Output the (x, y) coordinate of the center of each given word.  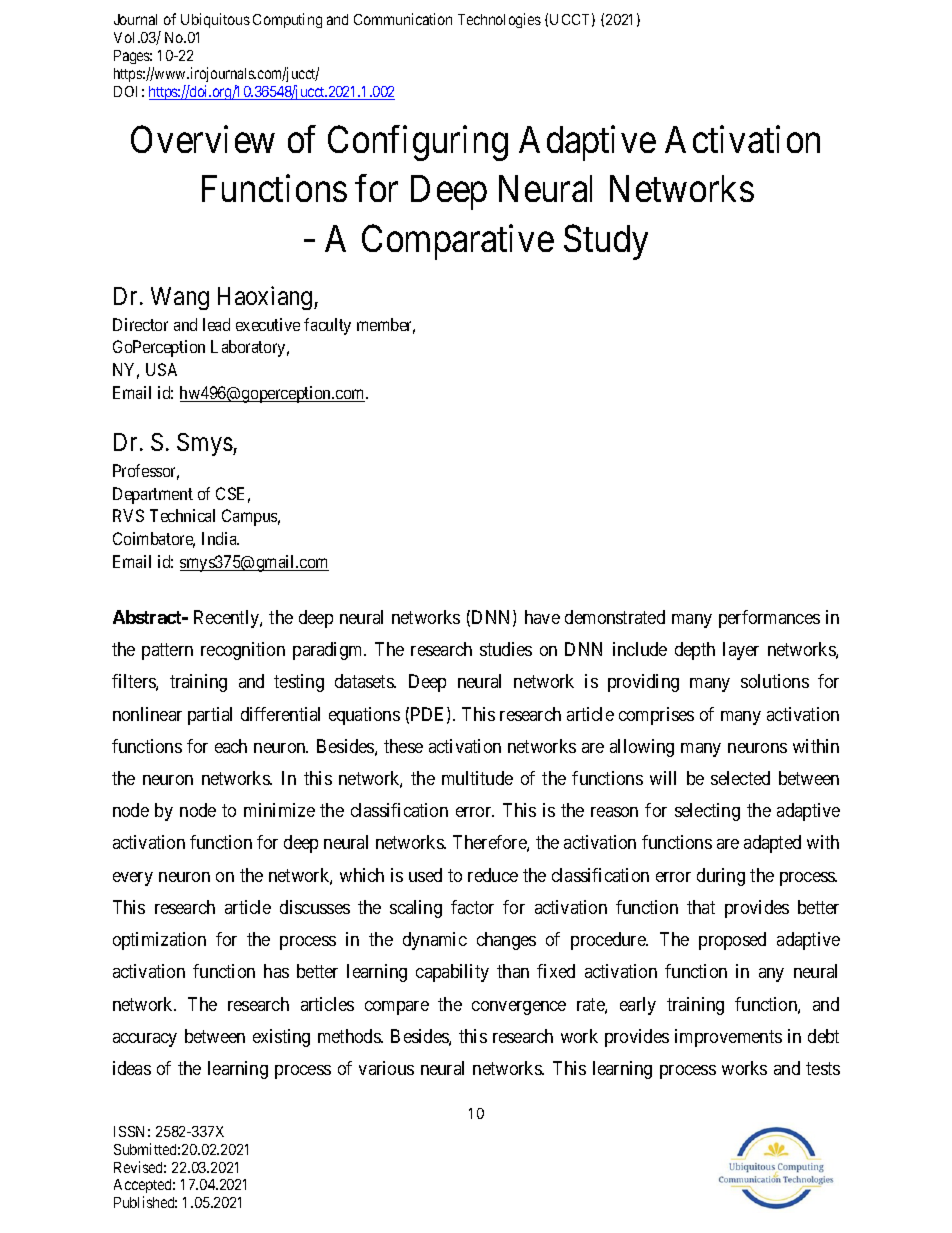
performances (769, 619)
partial (210, 716)
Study (606, 242)
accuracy (145, 1040)
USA (161, 369)
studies (506, 649)
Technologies (499, 20)
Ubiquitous (215, 20)
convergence (519, 1008)
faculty (327, 326)
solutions (775, 681)
